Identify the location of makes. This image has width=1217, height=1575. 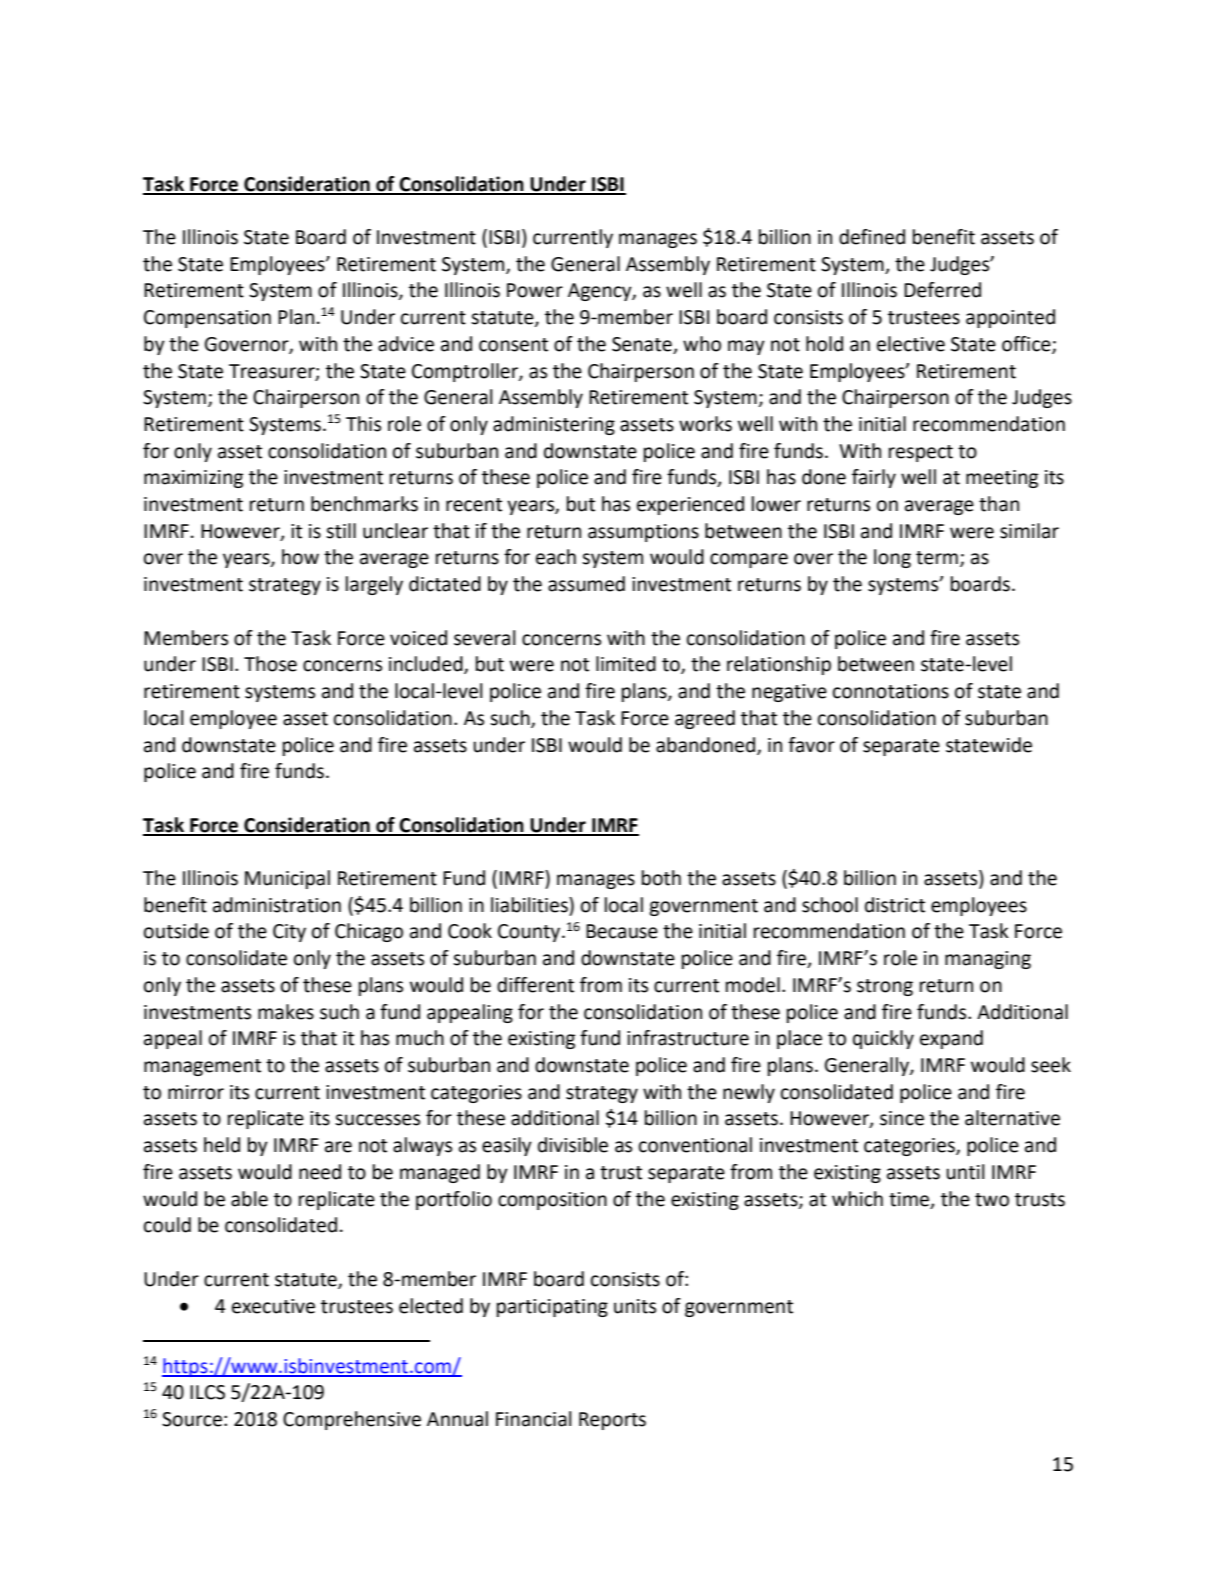
(286, 1012).
